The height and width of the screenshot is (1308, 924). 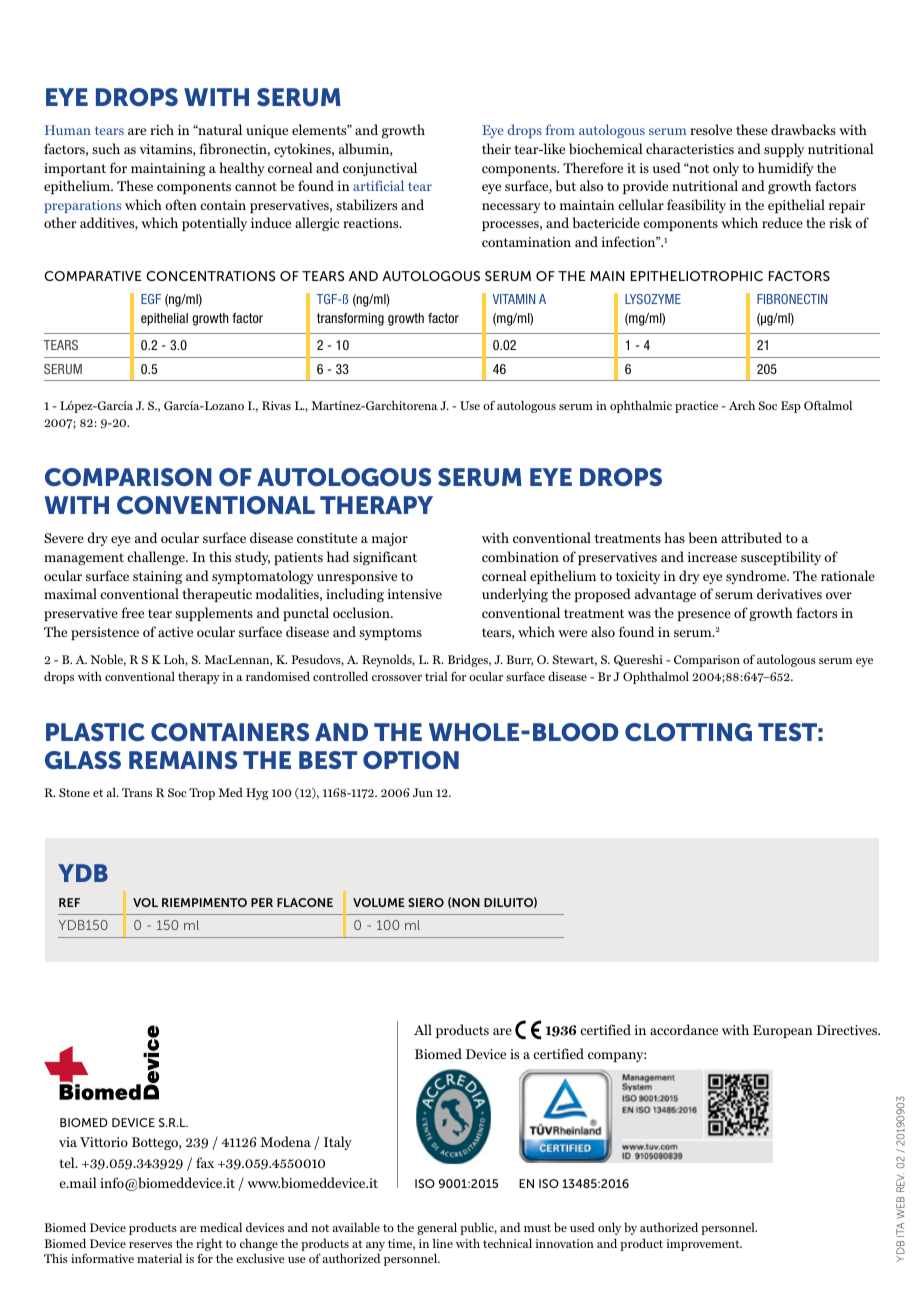 What do you see at coordinates (162, 129) in the screenshot?
I see `rich` at bounding box center [162, 129].
